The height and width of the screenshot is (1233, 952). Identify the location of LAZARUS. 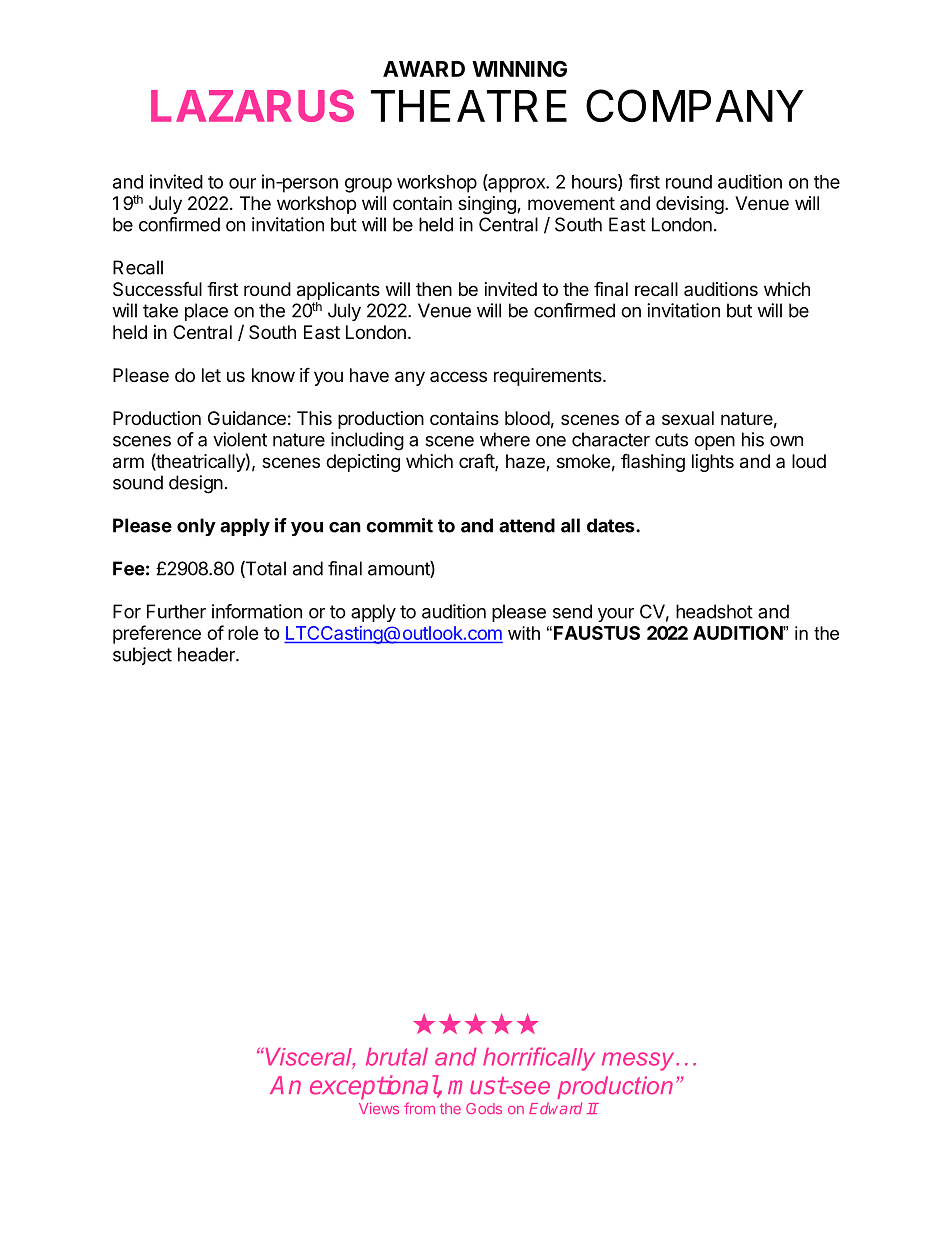
(252, 106).
